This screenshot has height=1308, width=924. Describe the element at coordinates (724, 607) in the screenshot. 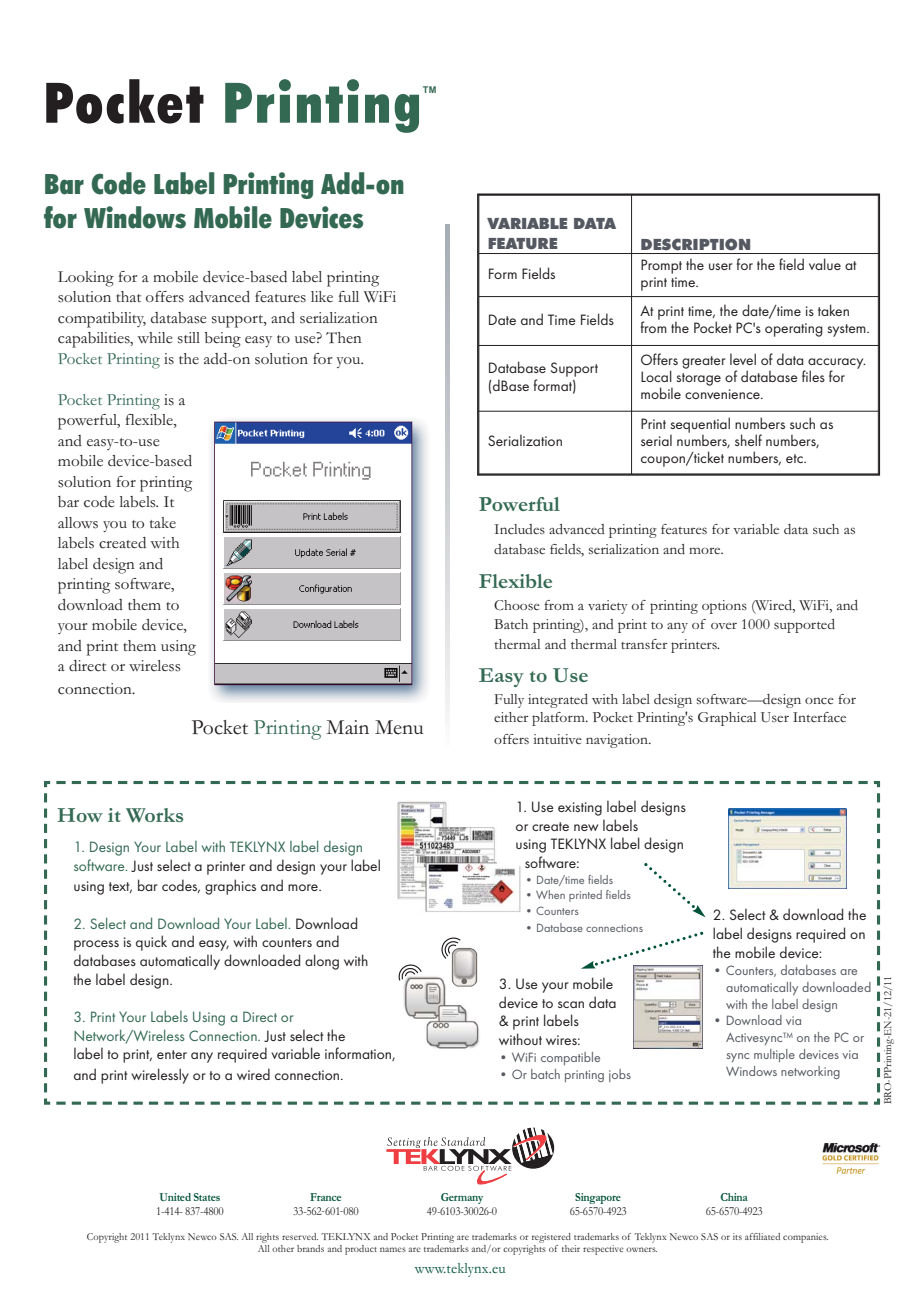

I see `options` at that location.
